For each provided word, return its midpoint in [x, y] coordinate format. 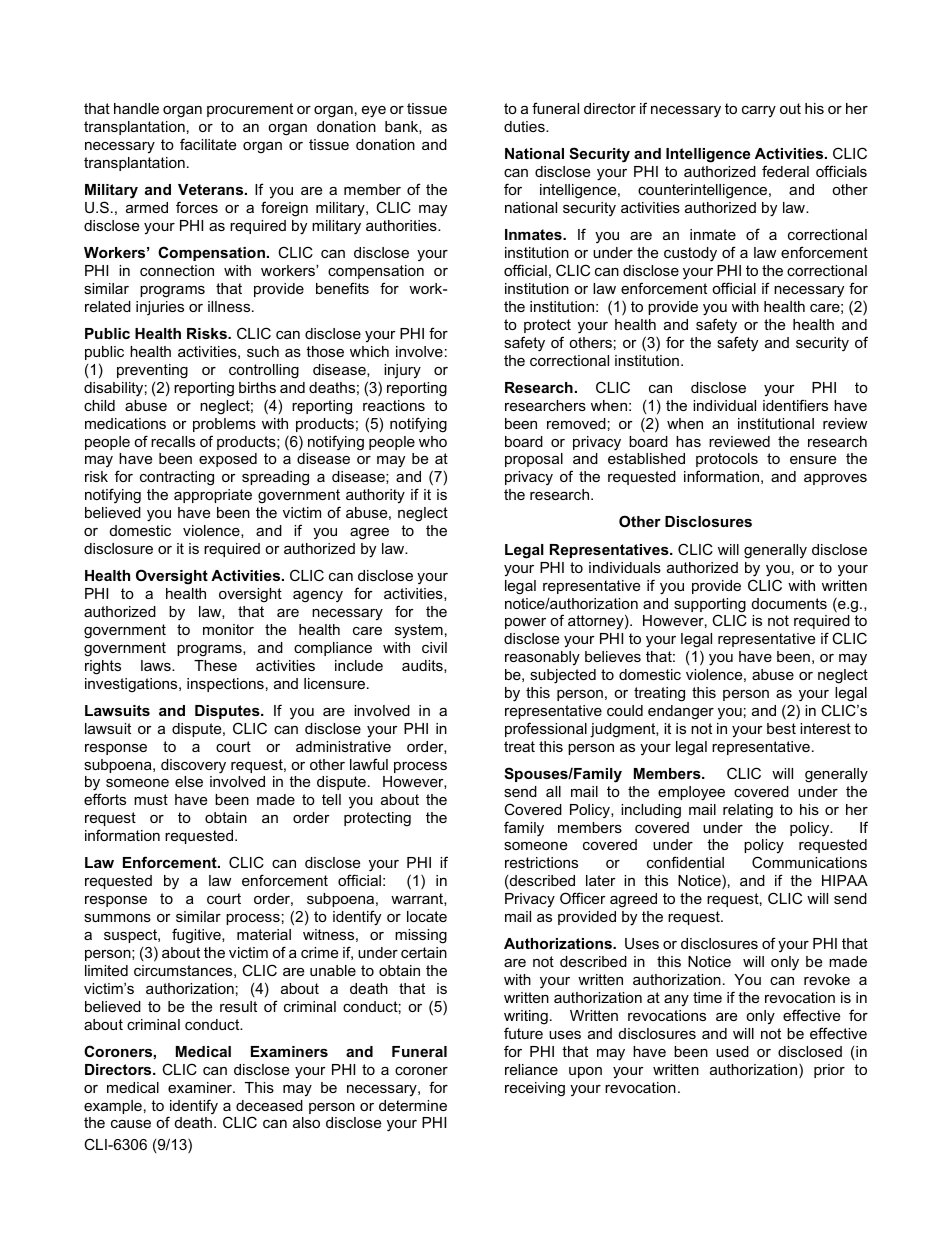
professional [546, 729]
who [433, 441]
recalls [173, 441]
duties [525, 126]
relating [748, 811]
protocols [727, 462]
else [189, 781]
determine [413, 1105]
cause [131, 1124]
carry [759, 111]
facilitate [208, 144]
